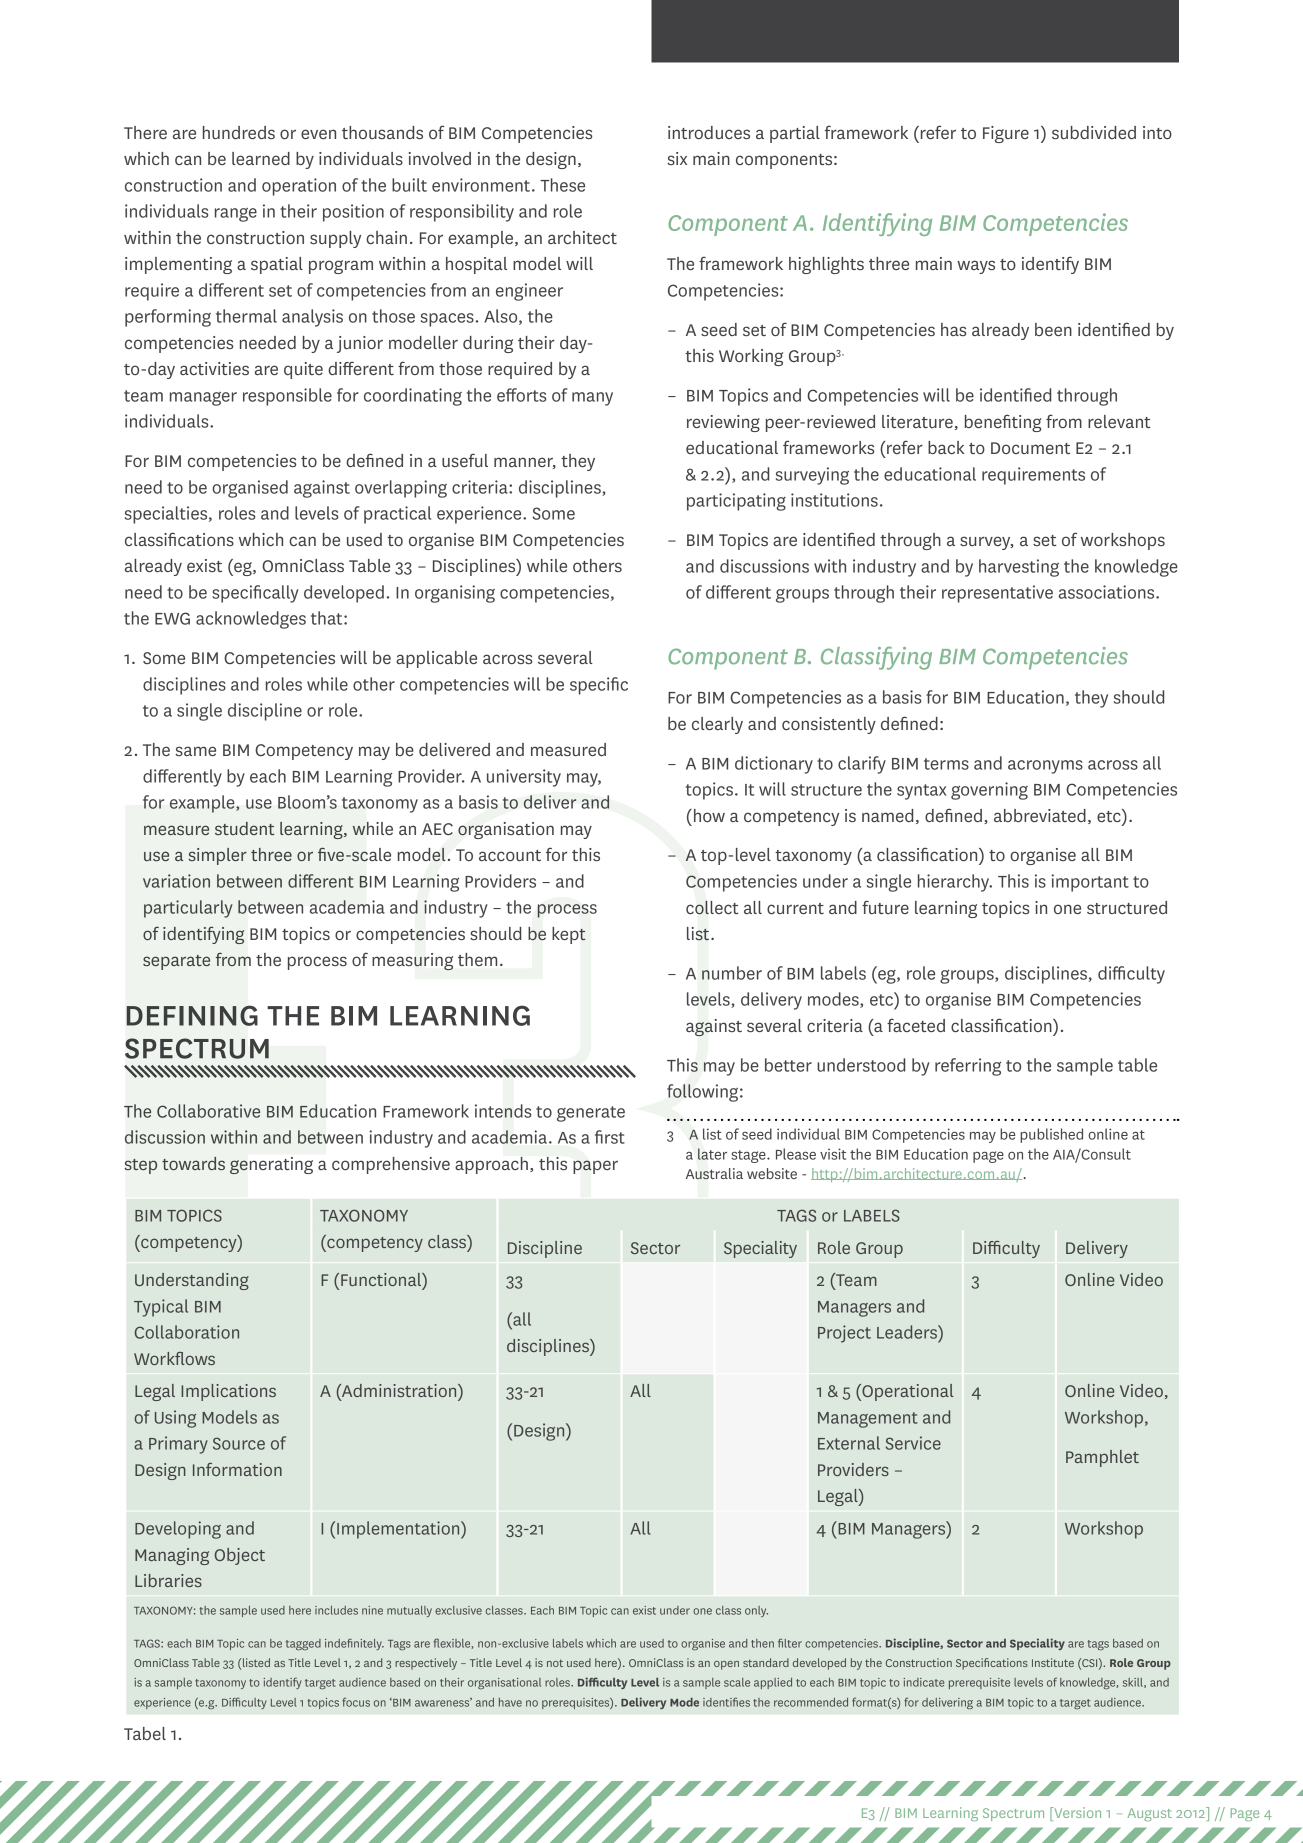 This image has width=1303, height=1843. I want to click on learned, so click(261, 158).
